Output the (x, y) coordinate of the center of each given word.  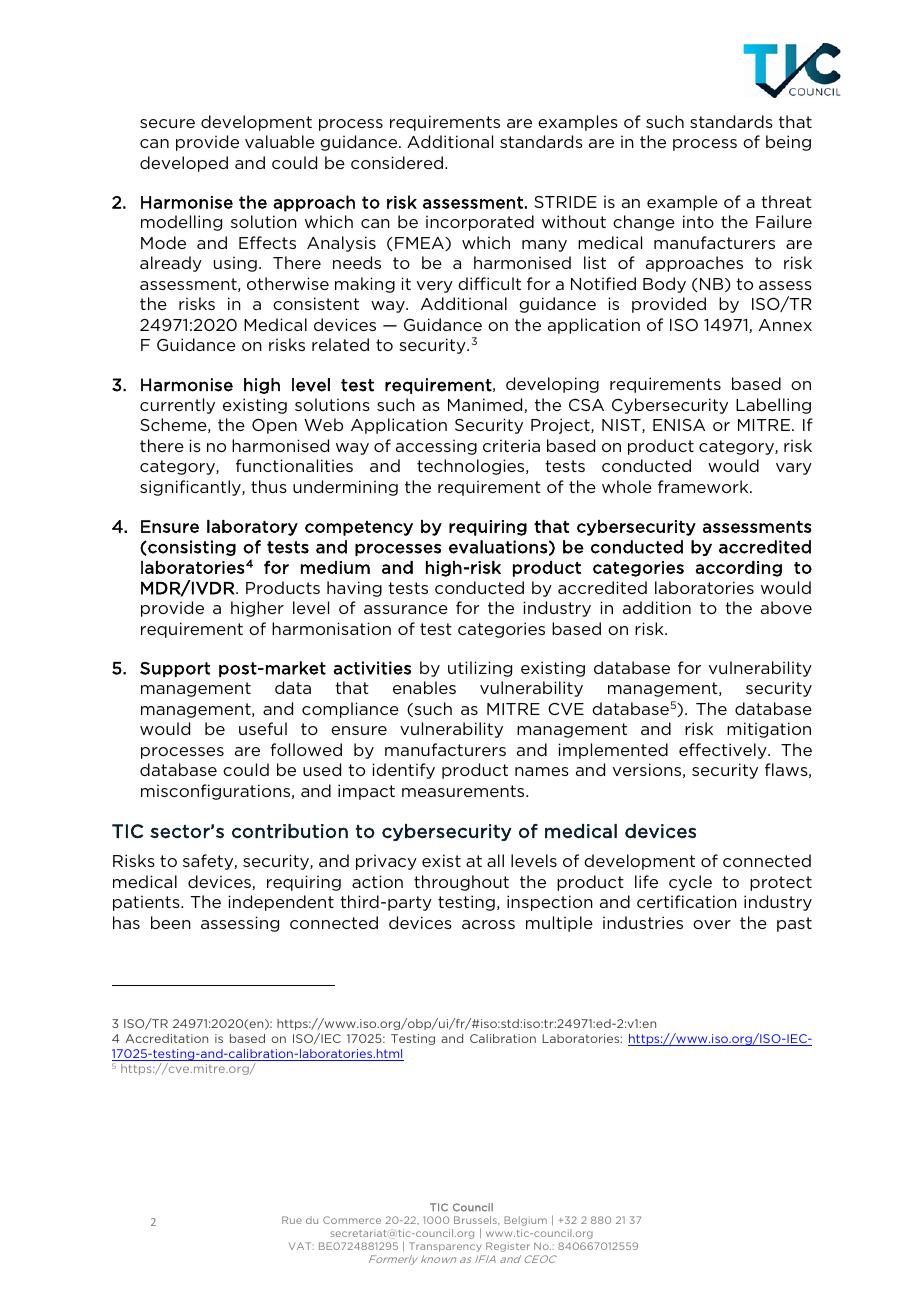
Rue (292, 1220)
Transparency (445, 1247)
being (788, 143)
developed (184, 164)
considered (397, 162)
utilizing (480, 669)
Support (175, 669)
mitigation (769, 730)
